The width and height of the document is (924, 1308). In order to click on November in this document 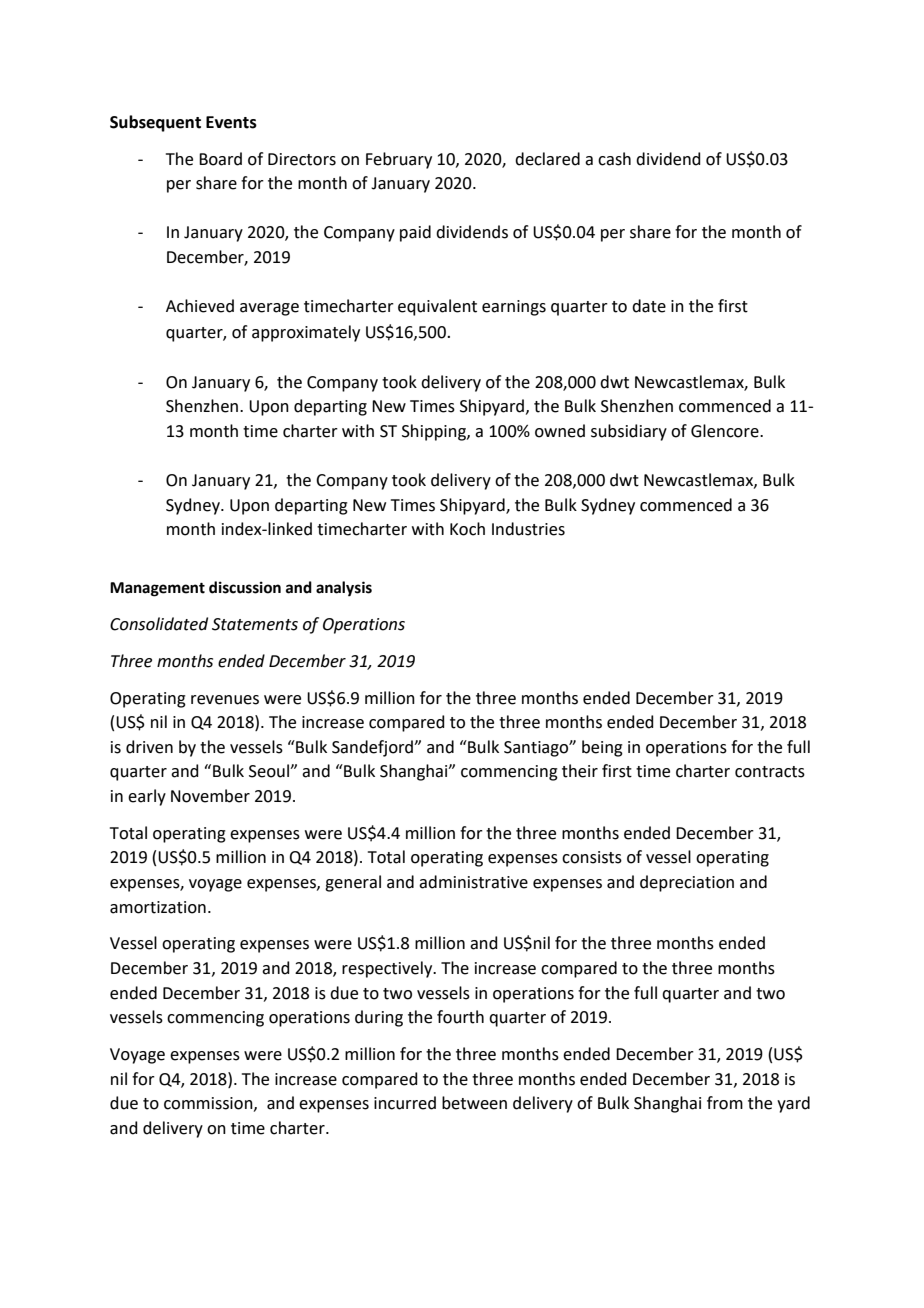, I will do `click(210, 796)`.
